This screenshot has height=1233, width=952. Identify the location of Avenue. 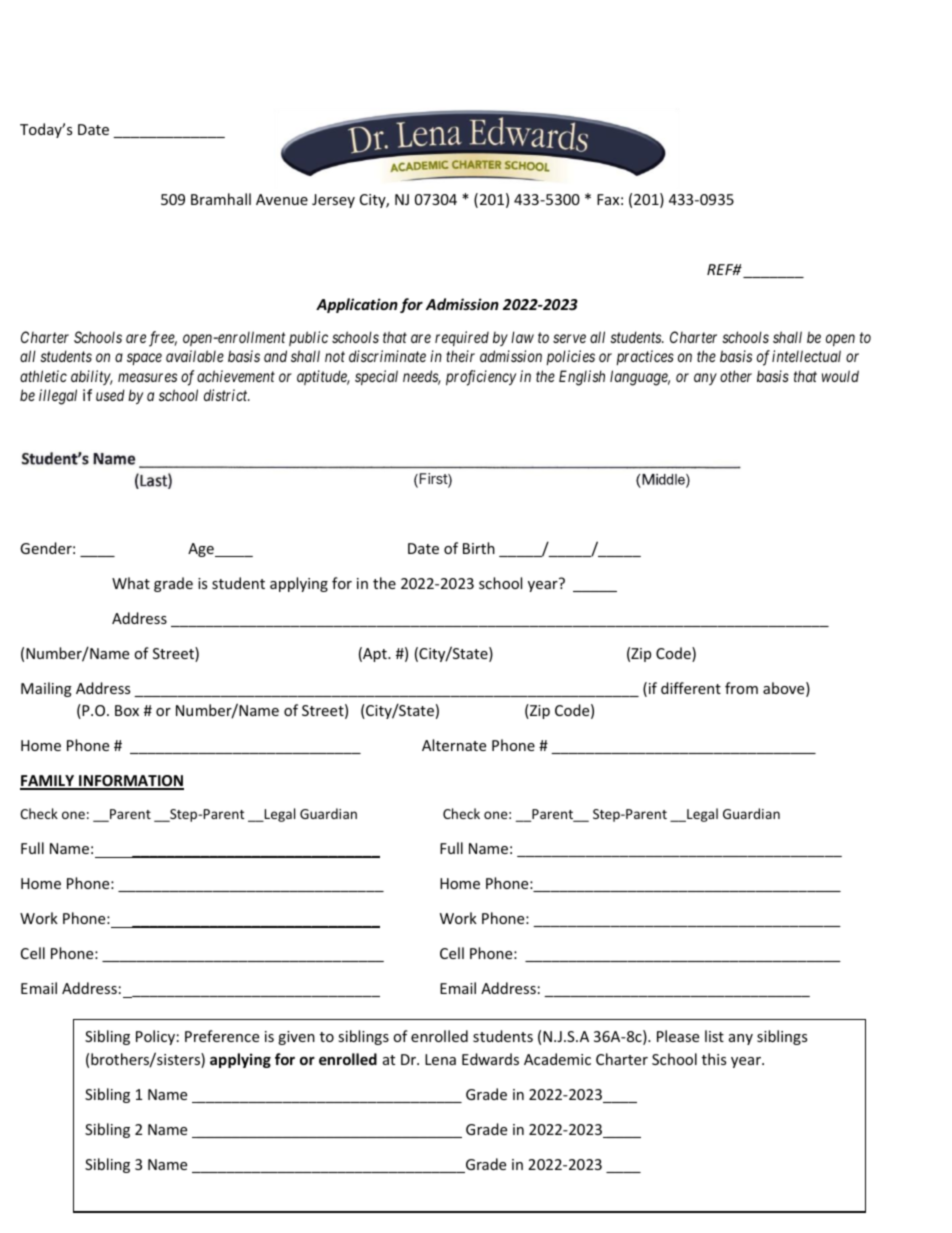
(282, 199).
